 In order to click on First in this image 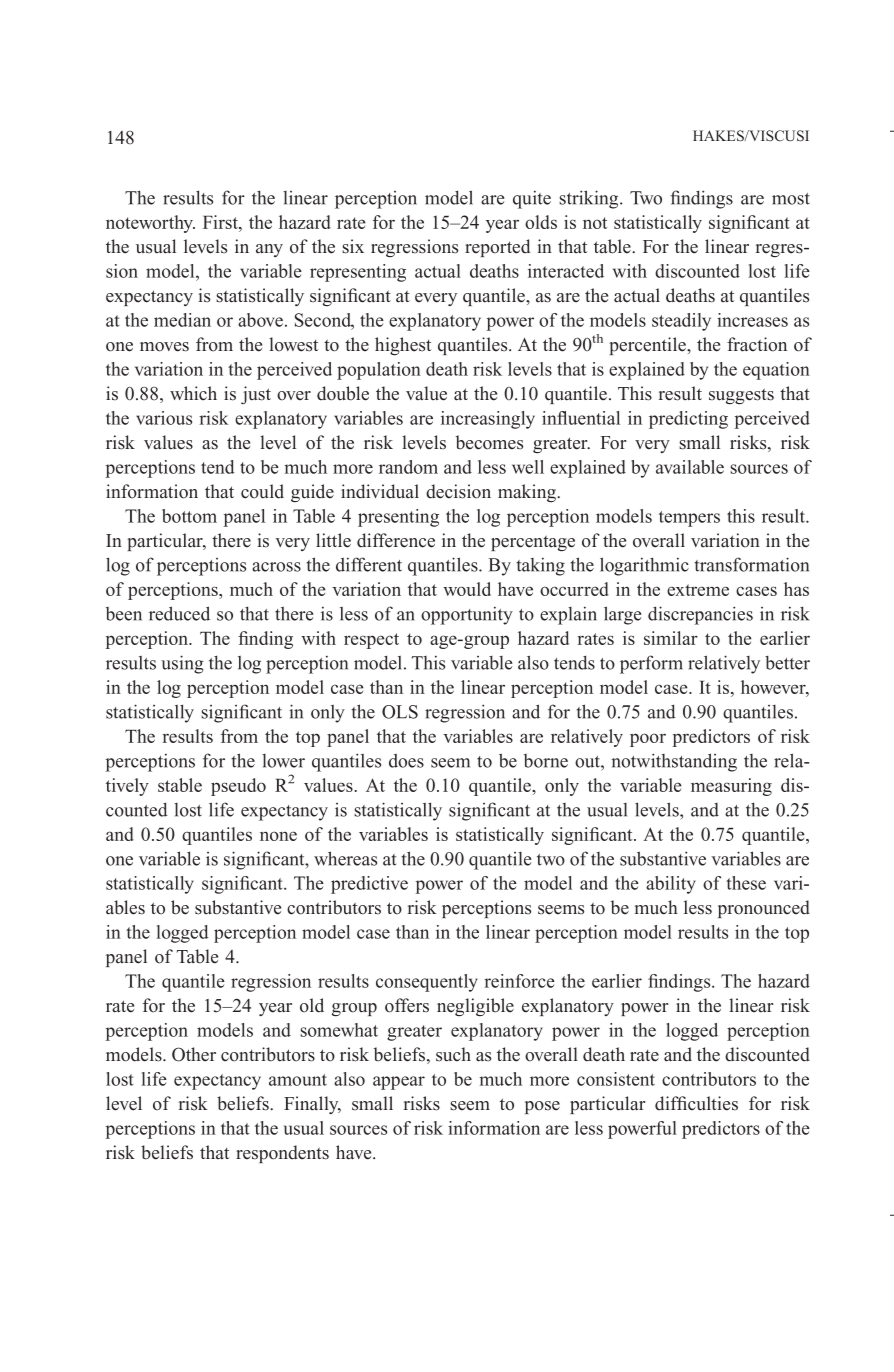, I will do `click(221, 222)`.
